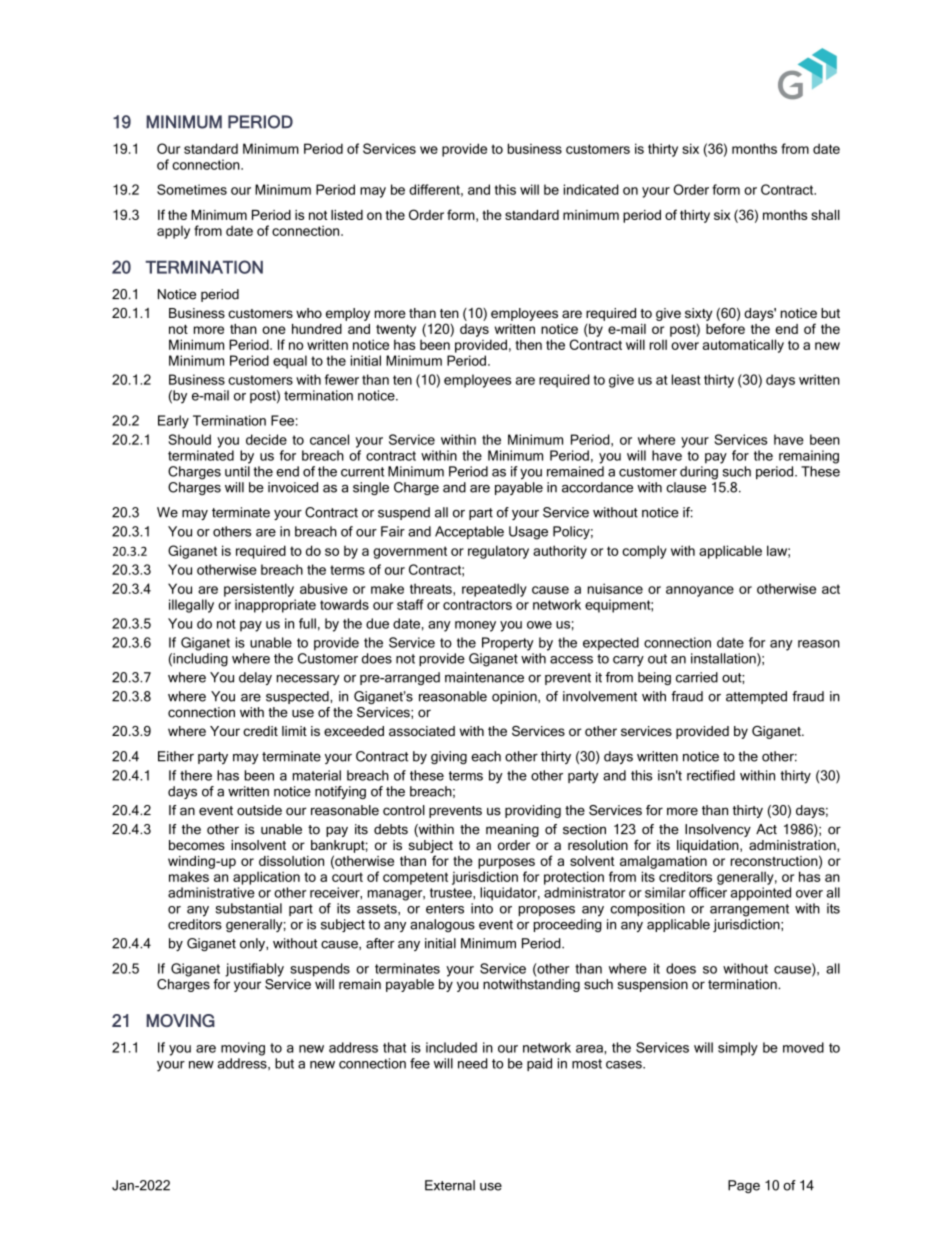  Describe the element at coordinates (192, 189) in the screenshot. I see `Sometimes` at that location.
